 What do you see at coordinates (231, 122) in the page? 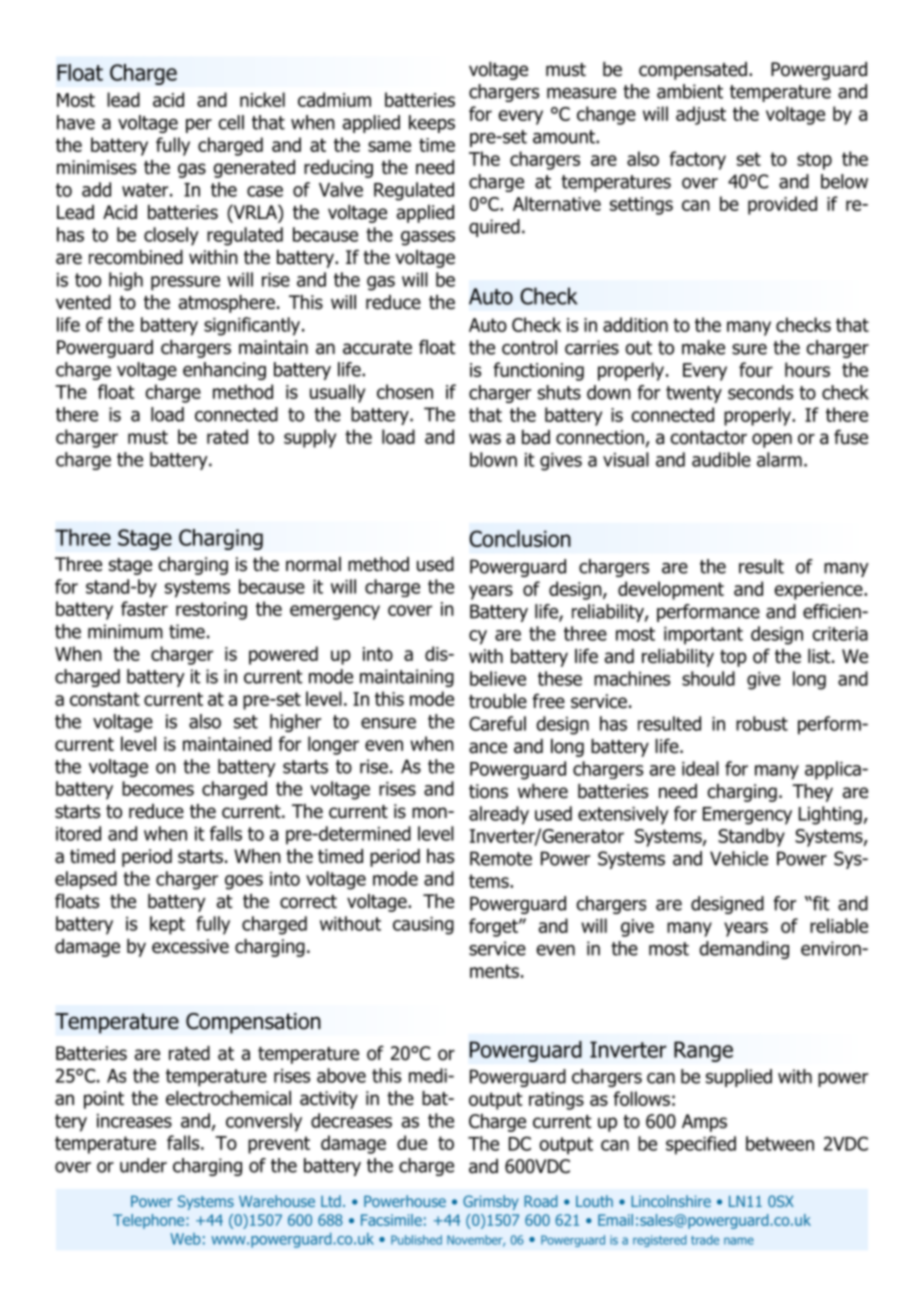
I see `cell` at bounding box center [231, 122].
